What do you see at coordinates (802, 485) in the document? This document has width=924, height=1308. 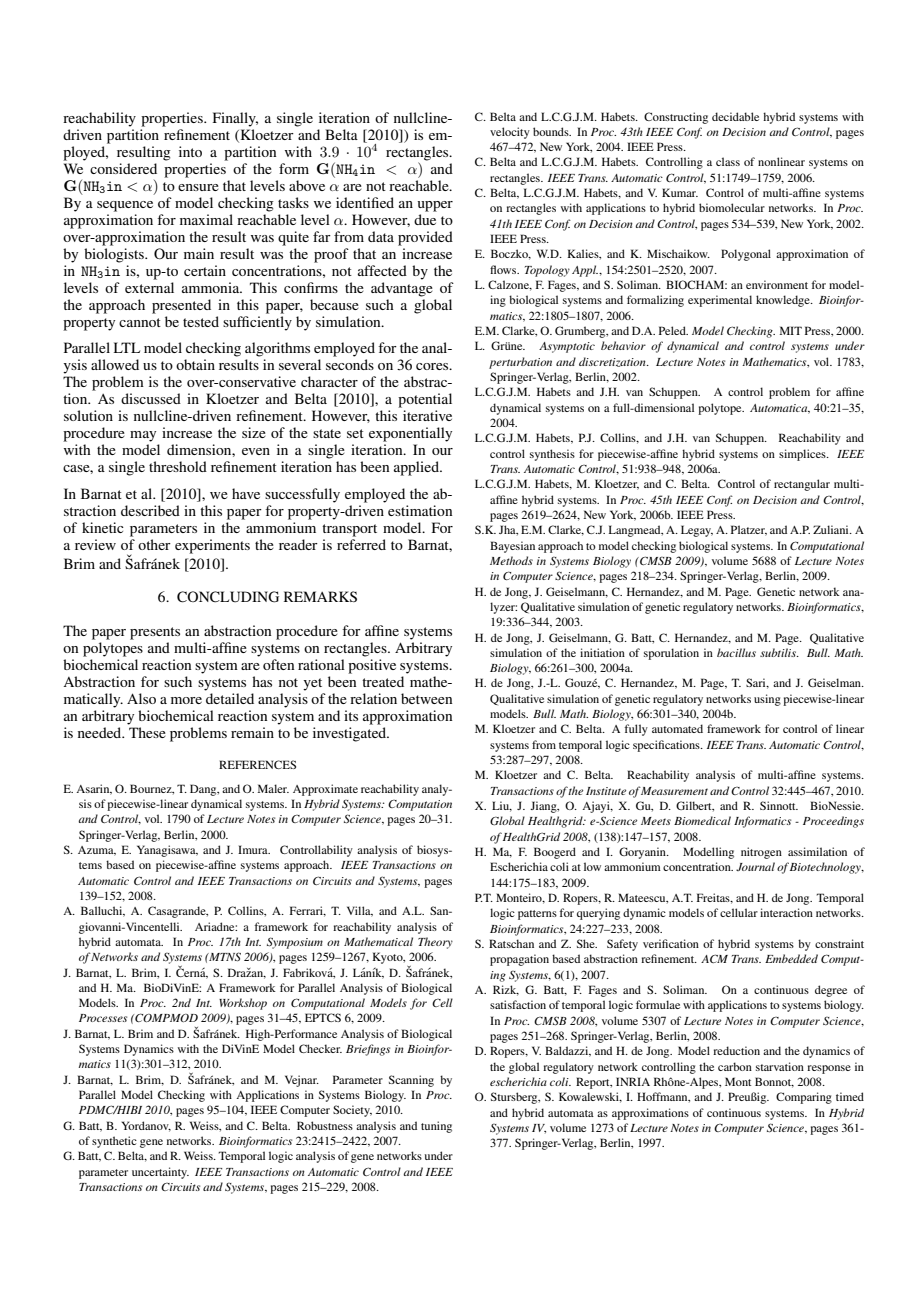 I see `rectangular` at bounding box center [802, 485].
